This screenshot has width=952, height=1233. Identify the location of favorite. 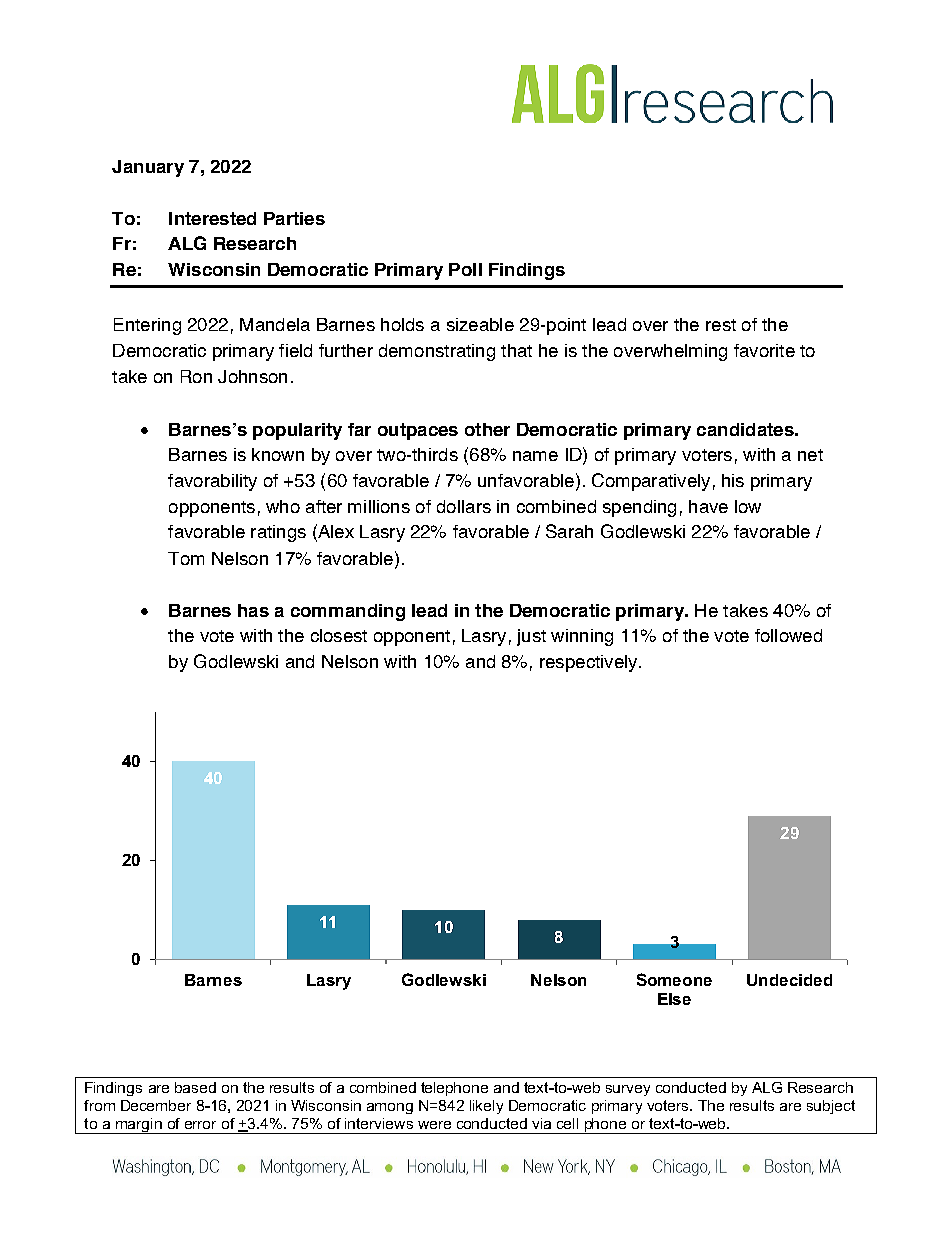
(764, 350).
